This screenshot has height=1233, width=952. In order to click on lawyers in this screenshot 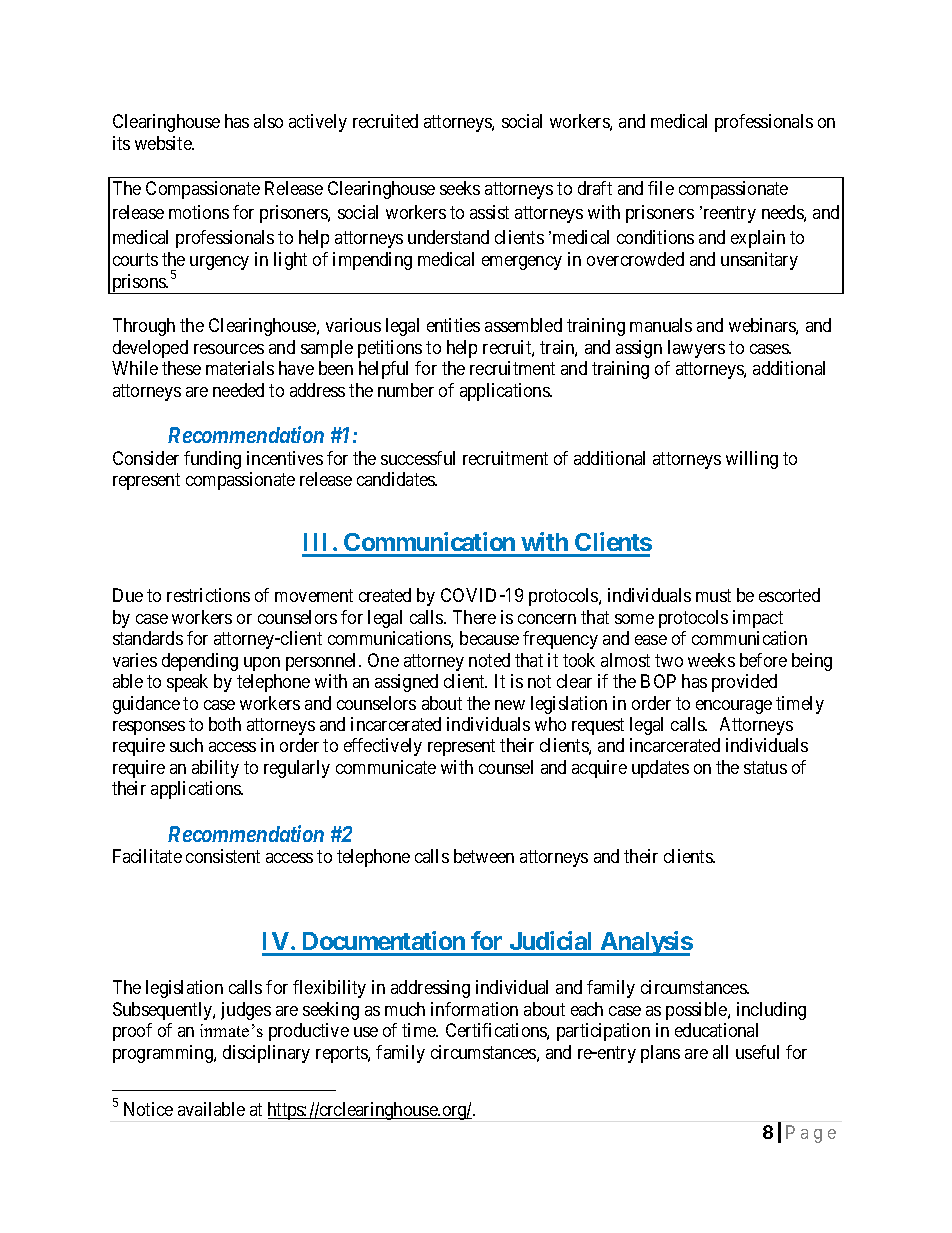, I will do `click(696, 349)`.
